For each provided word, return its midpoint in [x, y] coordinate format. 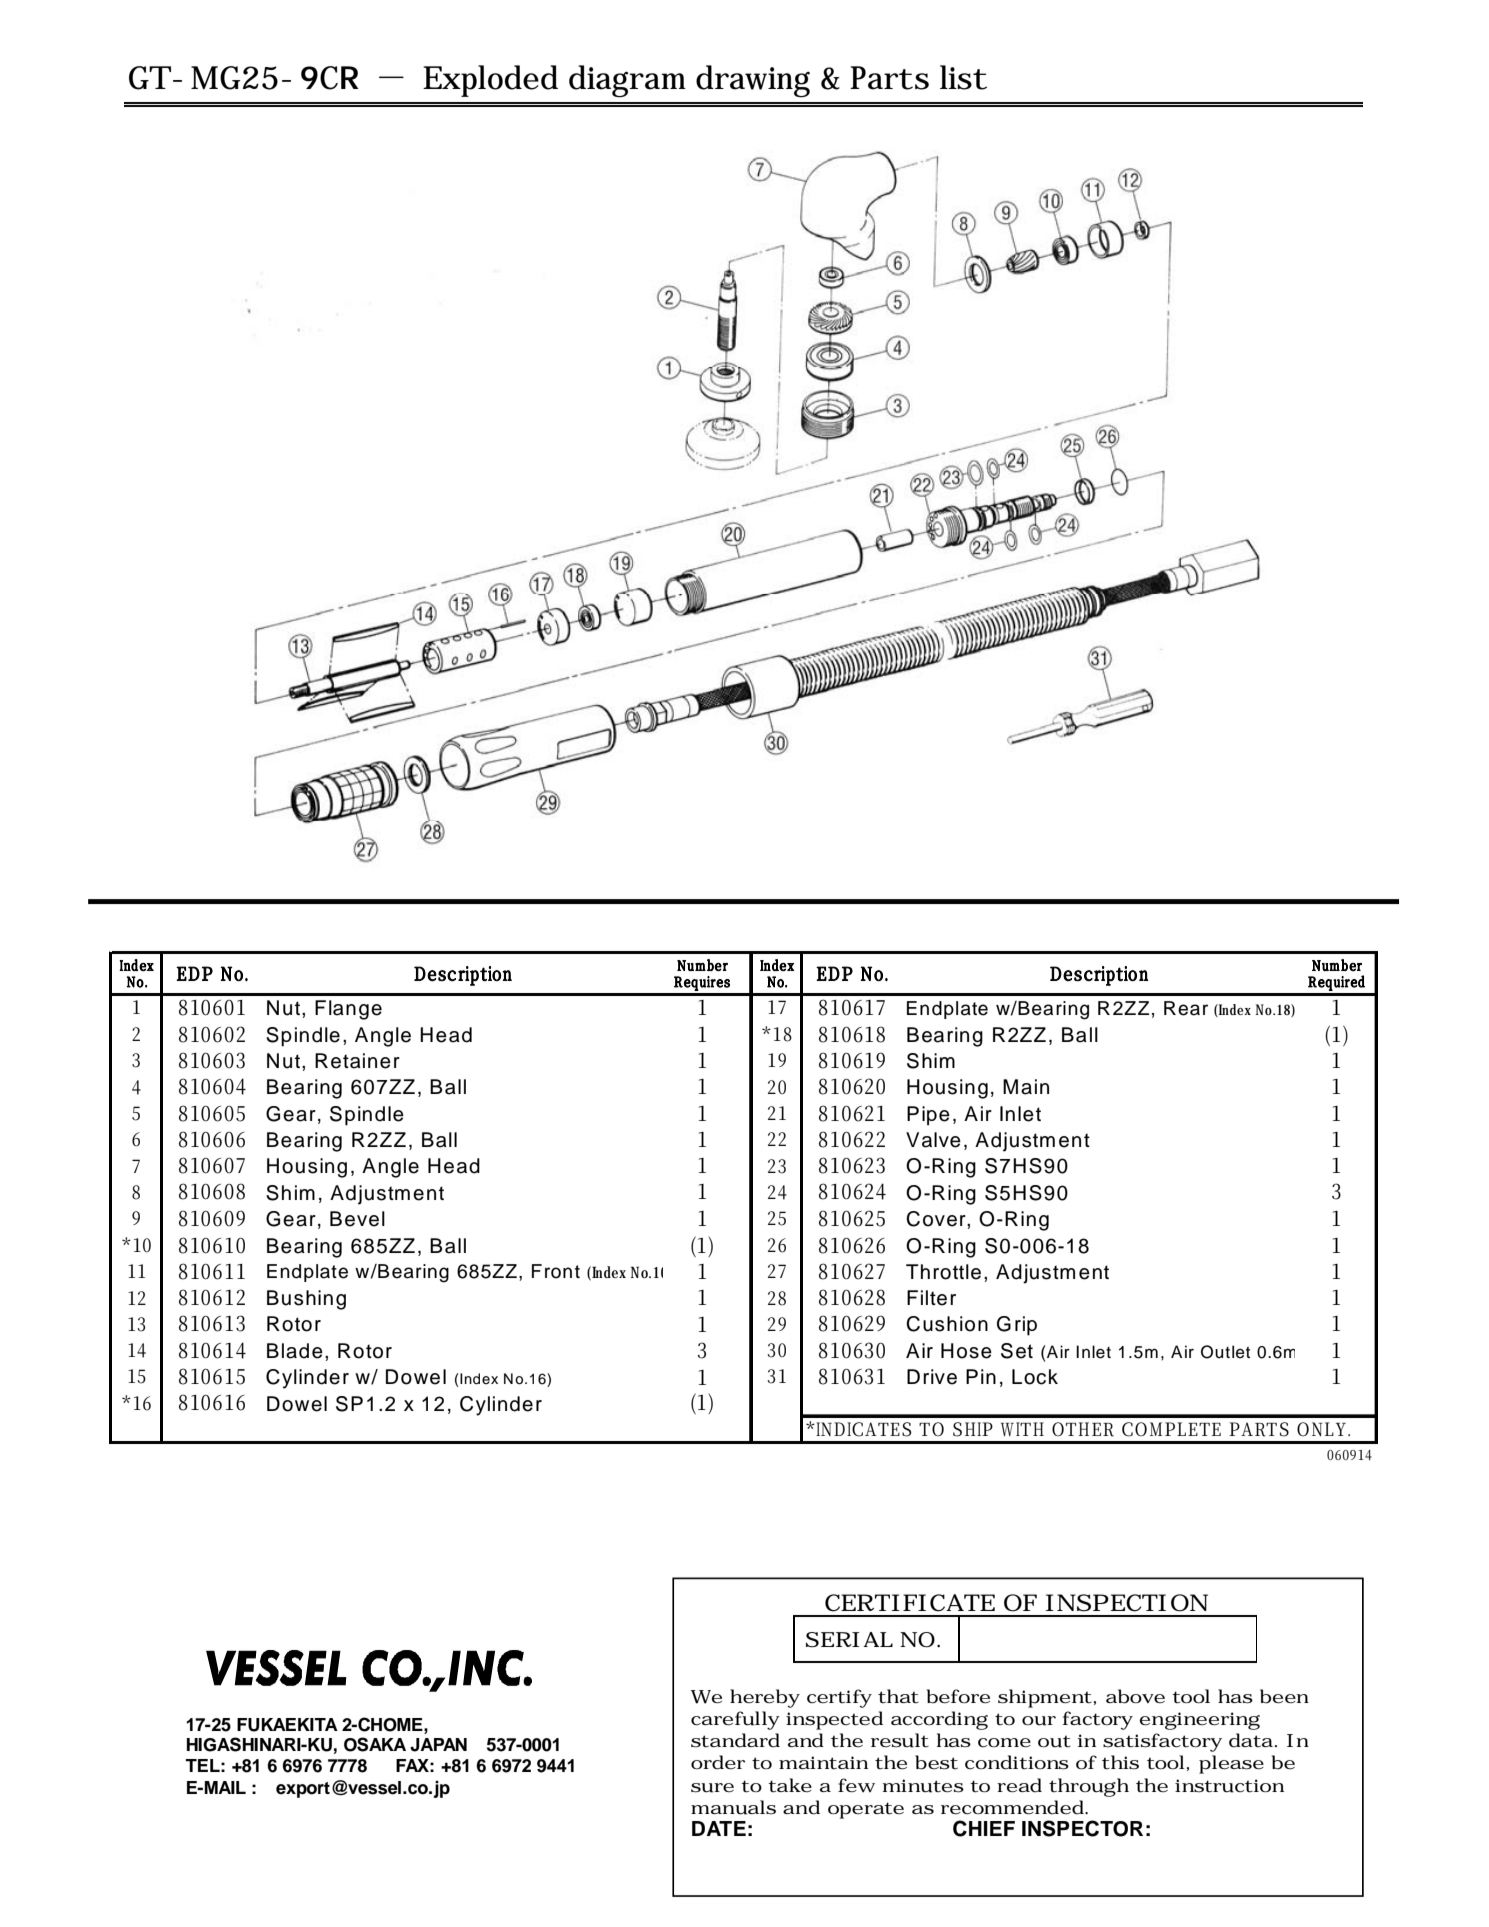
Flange [348, 1010]
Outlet [1225, 1352]
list [963, 77]
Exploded [490, 81]
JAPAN [438, 1745]
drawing [753, 81]
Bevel [357, 1219]
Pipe [928, 1116]
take [790, 1785]
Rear [1186, 1008]
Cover [937, 1219]
